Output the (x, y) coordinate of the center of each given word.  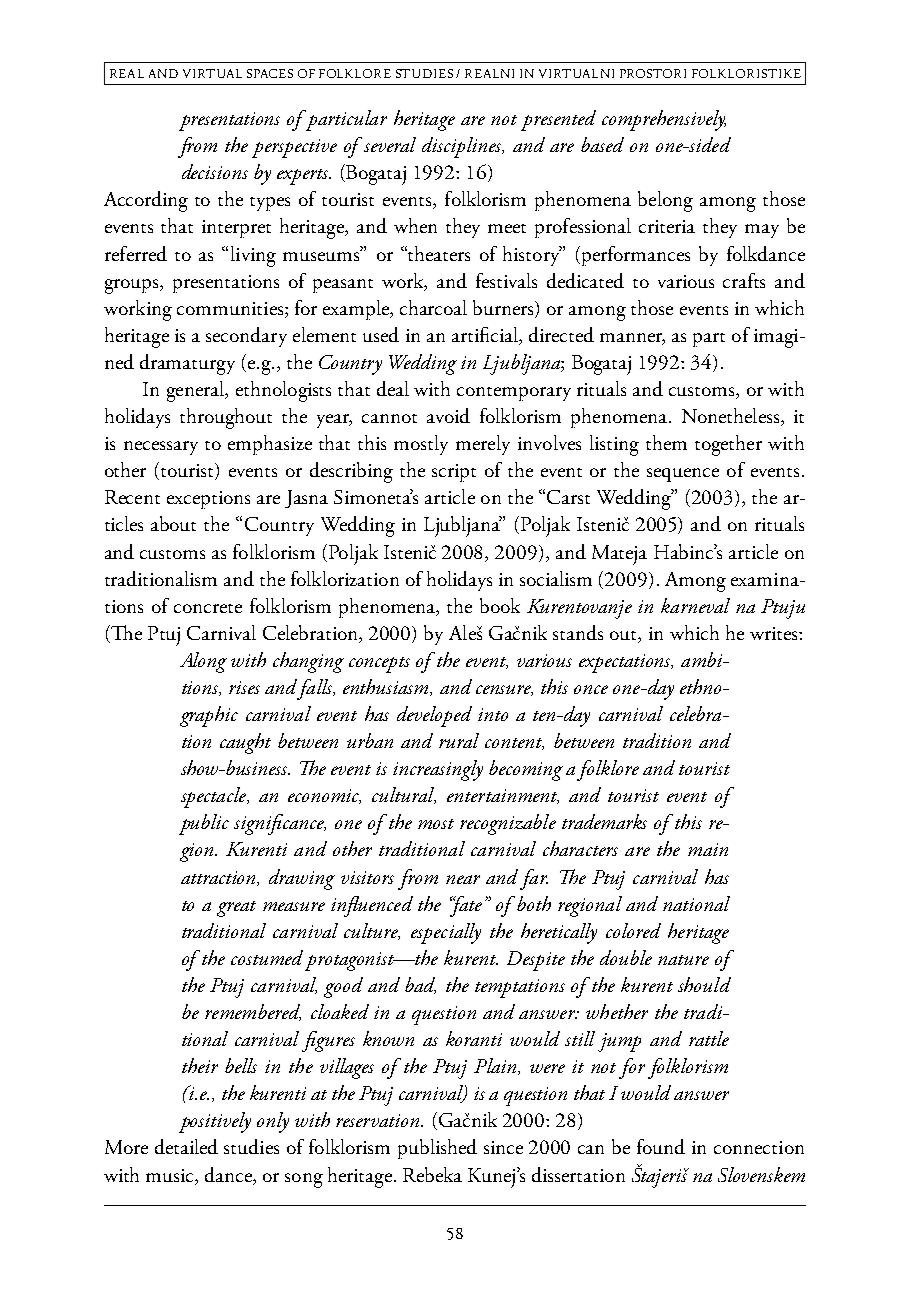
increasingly (438, 770)
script (454, 473)
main (708, 849)
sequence (683, 475)
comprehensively (664, 120)
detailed (186, 1146)
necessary (161, 448)
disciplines (463, 147)
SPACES (270, 73)
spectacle (215, 797)
